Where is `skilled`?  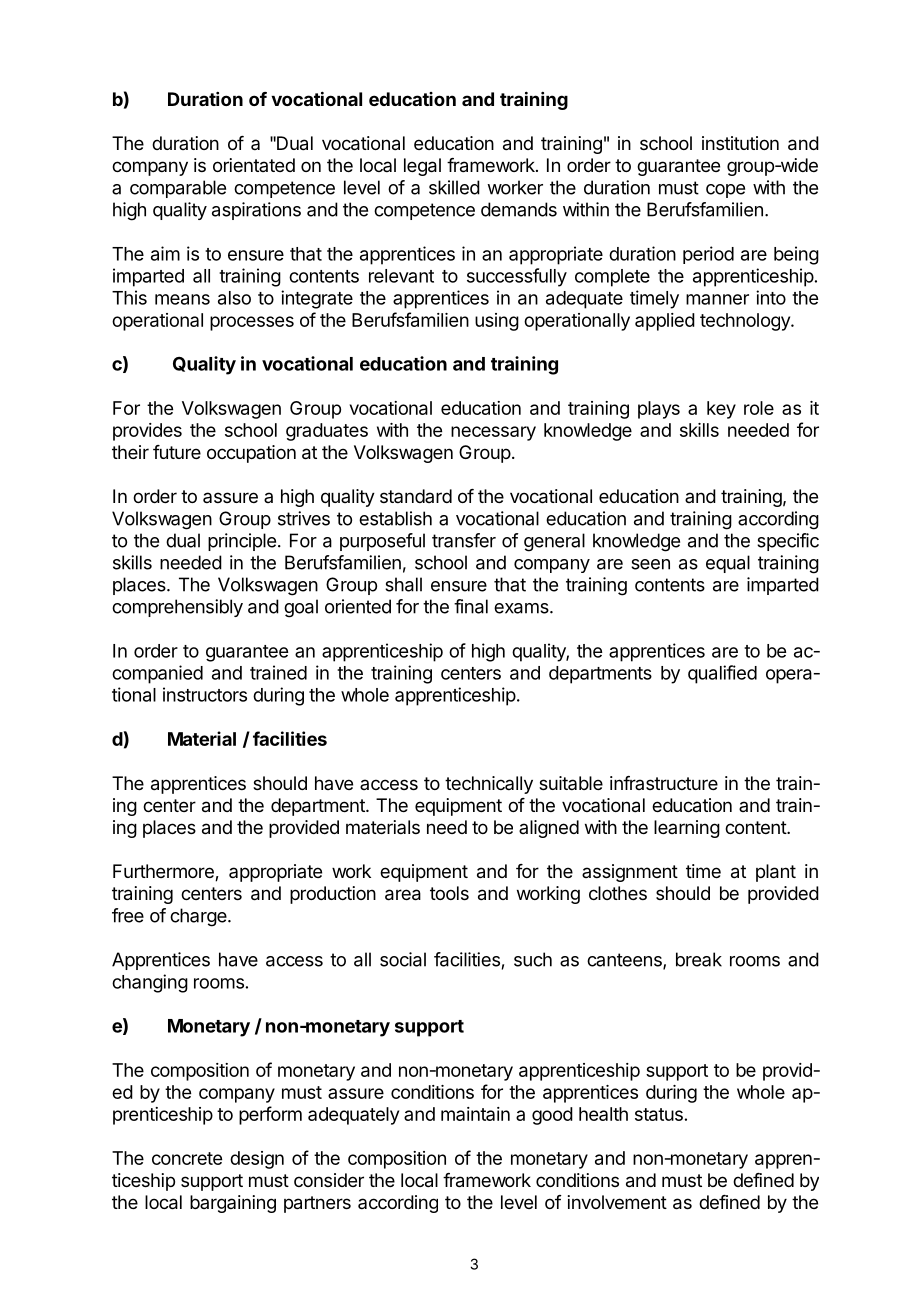
skilled is located at coordinates (454, 187).
